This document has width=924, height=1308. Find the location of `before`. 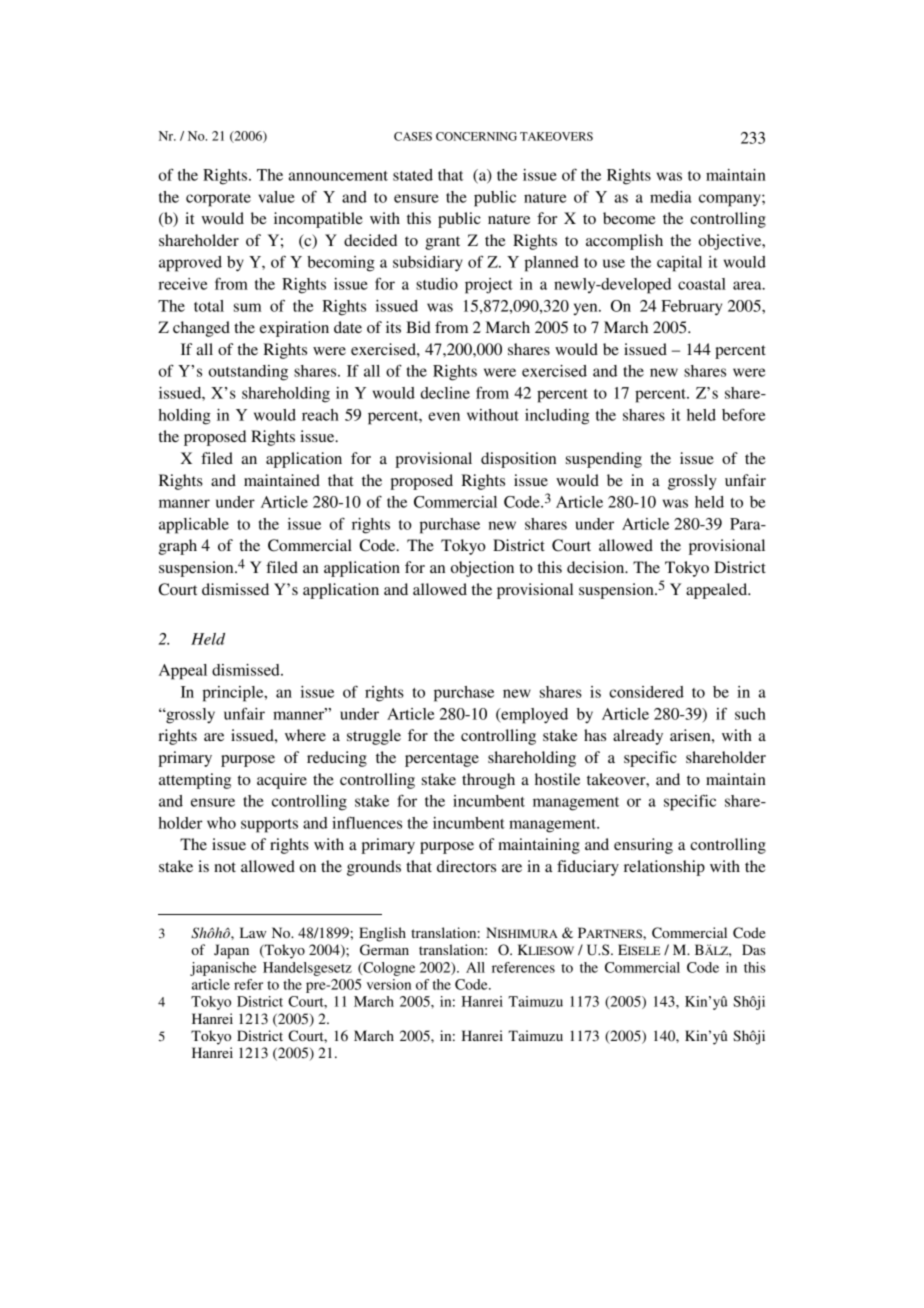

before is located at coordinates (743, 414).
